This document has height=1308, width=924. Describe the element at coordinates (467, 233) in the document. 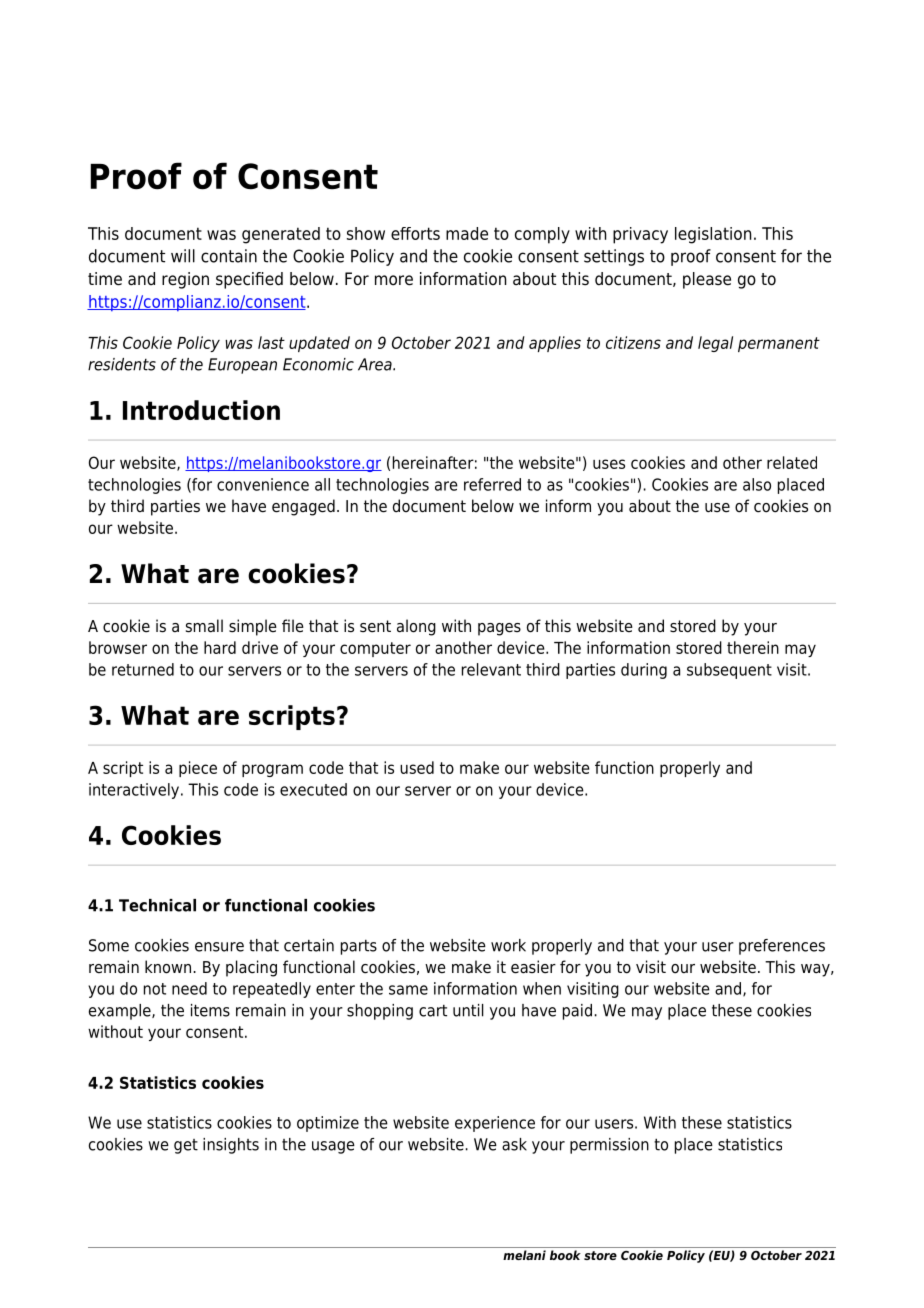

I see `made` at that location.
